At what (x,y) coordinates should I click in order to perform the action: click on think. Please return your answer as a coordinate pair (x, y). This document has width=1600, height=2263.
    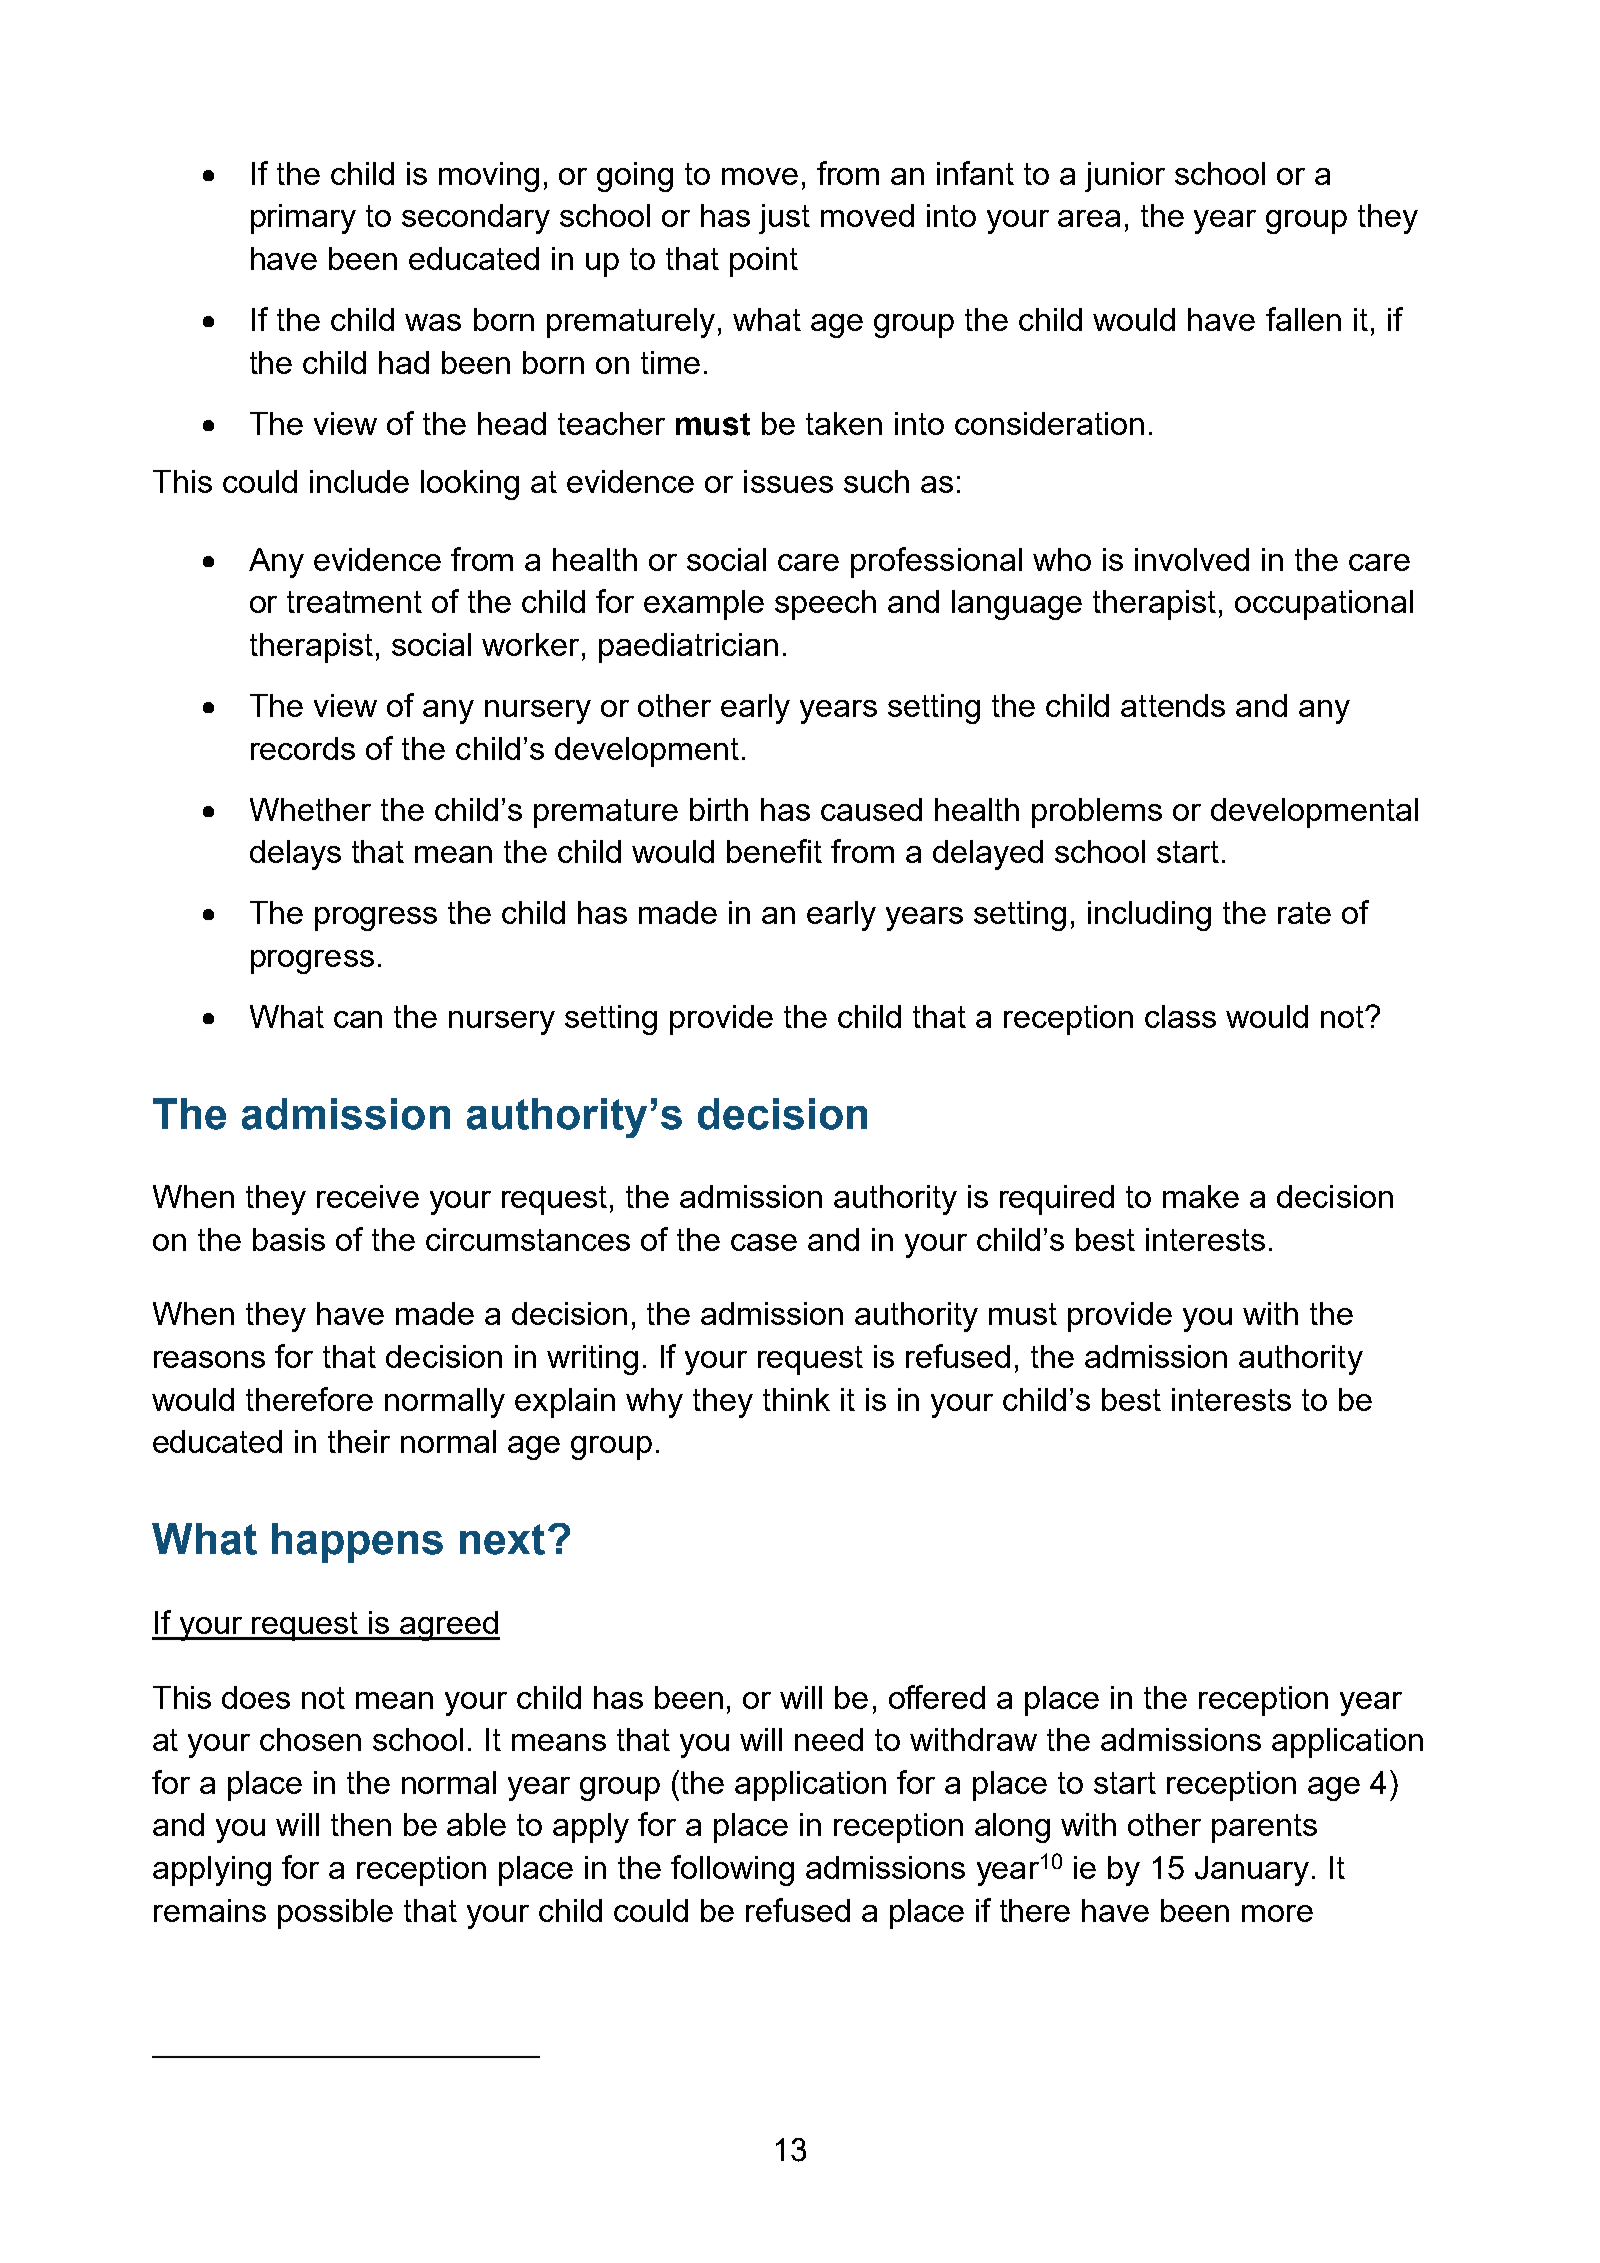
    Looking at the image, I should click on (796, 1399).
